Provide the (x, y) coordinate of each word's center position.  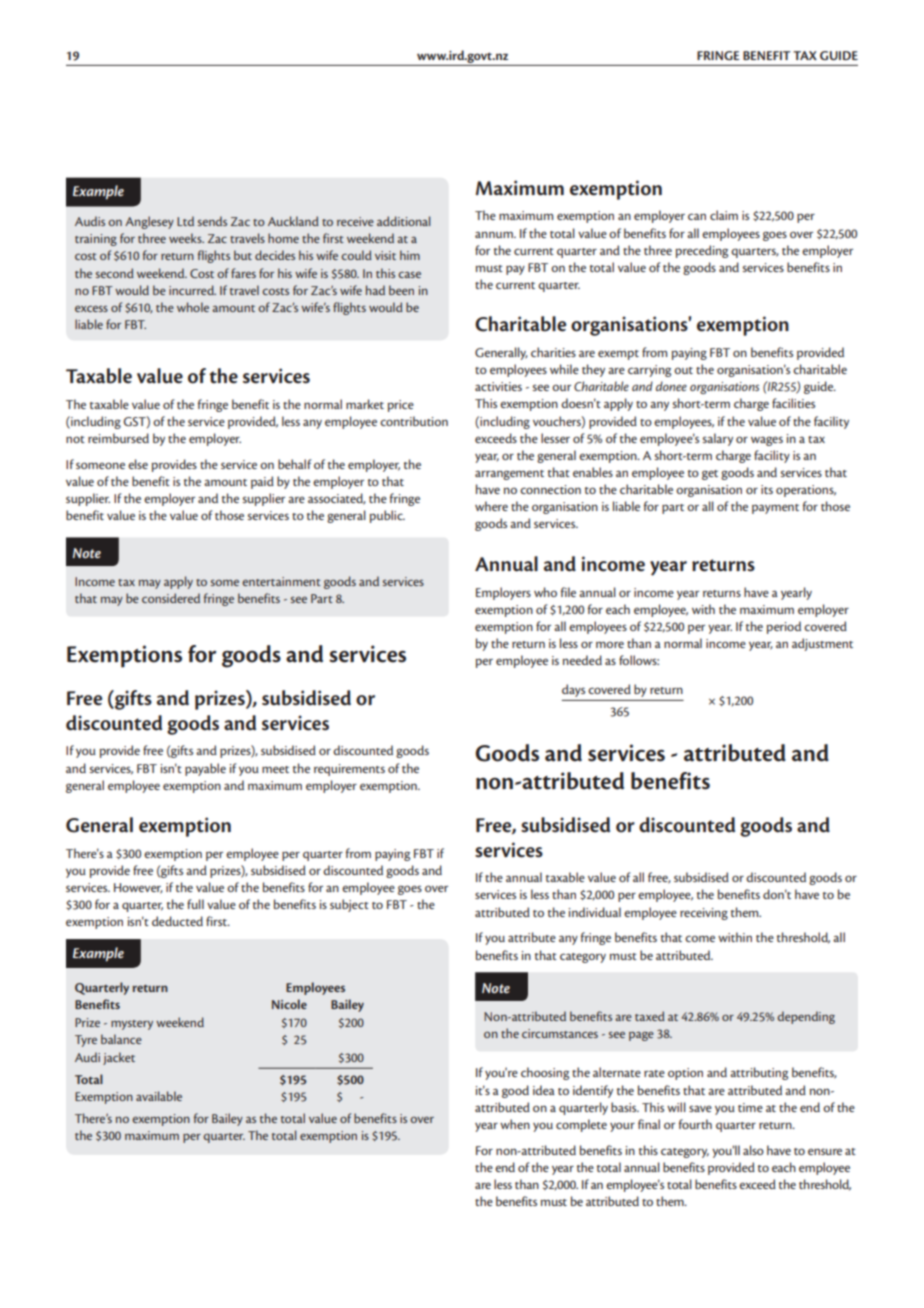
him (410, 255)
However (138, 888)
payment (775, 509)
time (750, 1107)
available (159, 1096)
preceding (702, 251)
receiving (704, 914)
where (491, 506)
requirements (349, 770)
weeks (186, 238)
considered (171, 598)
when (515, 1124)
